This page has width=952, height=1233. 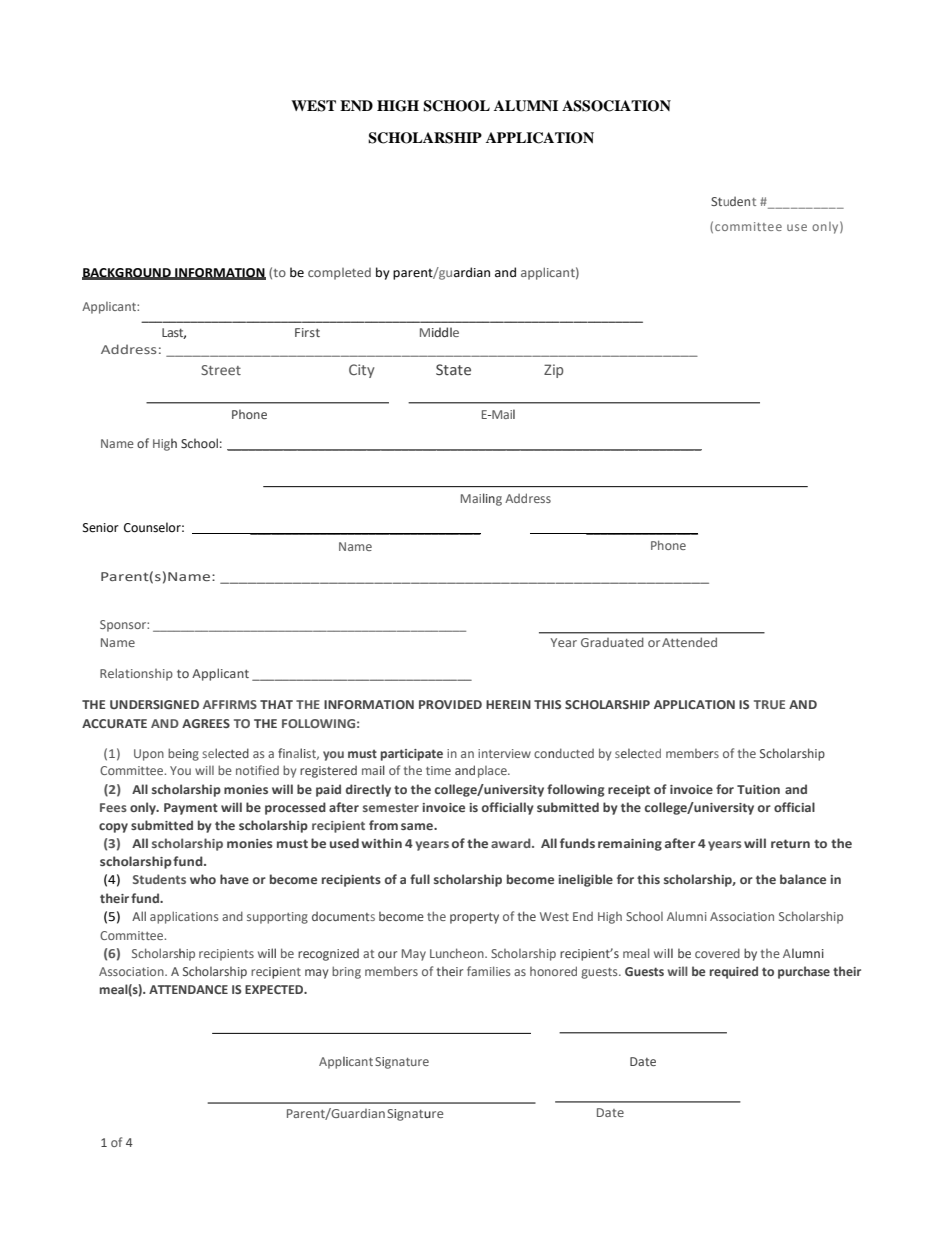 I want to click on required, so click(x=734, y=972).
